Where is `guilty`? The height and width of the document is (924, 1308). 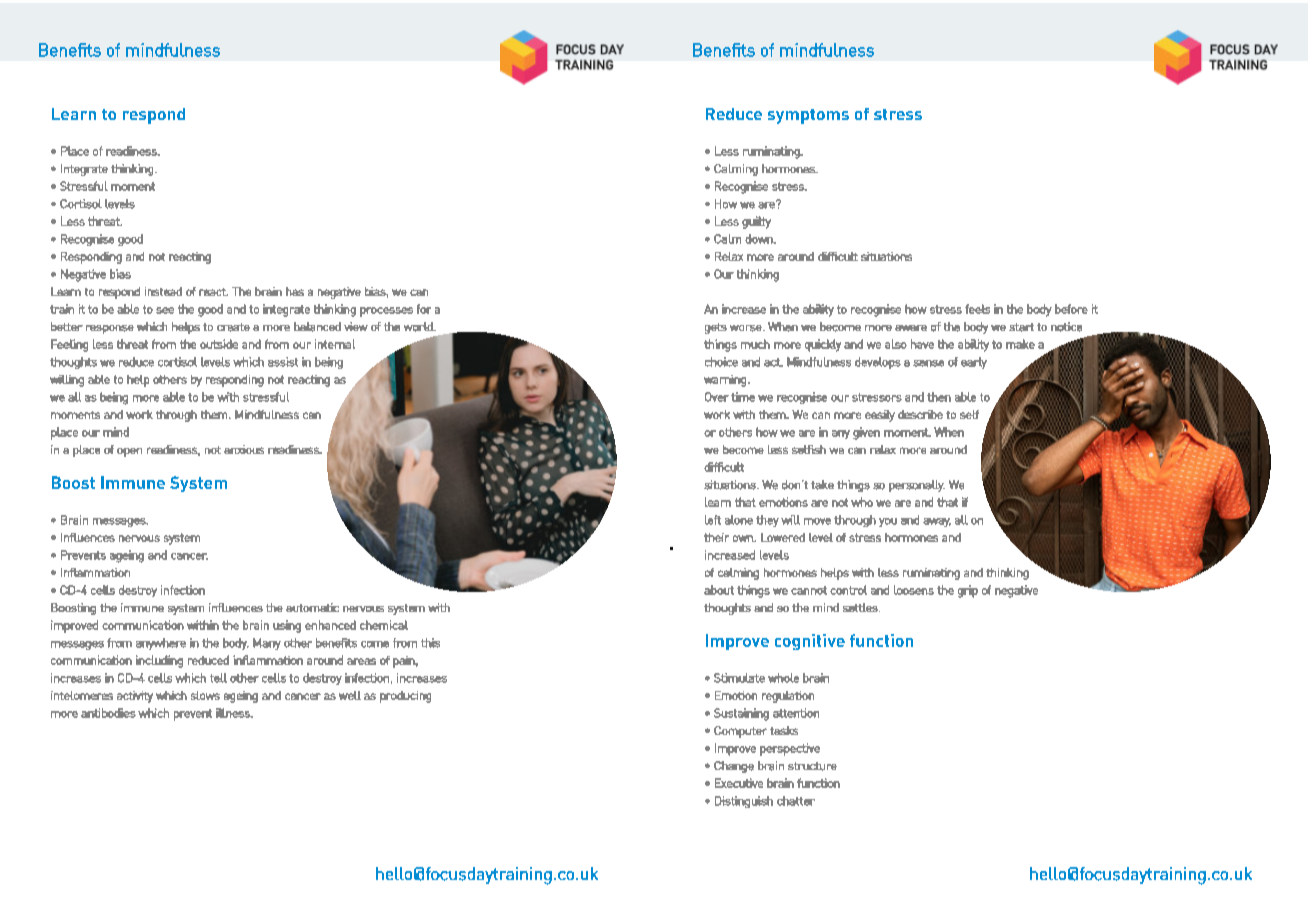 guilty is located at coordinates (756, 222).
